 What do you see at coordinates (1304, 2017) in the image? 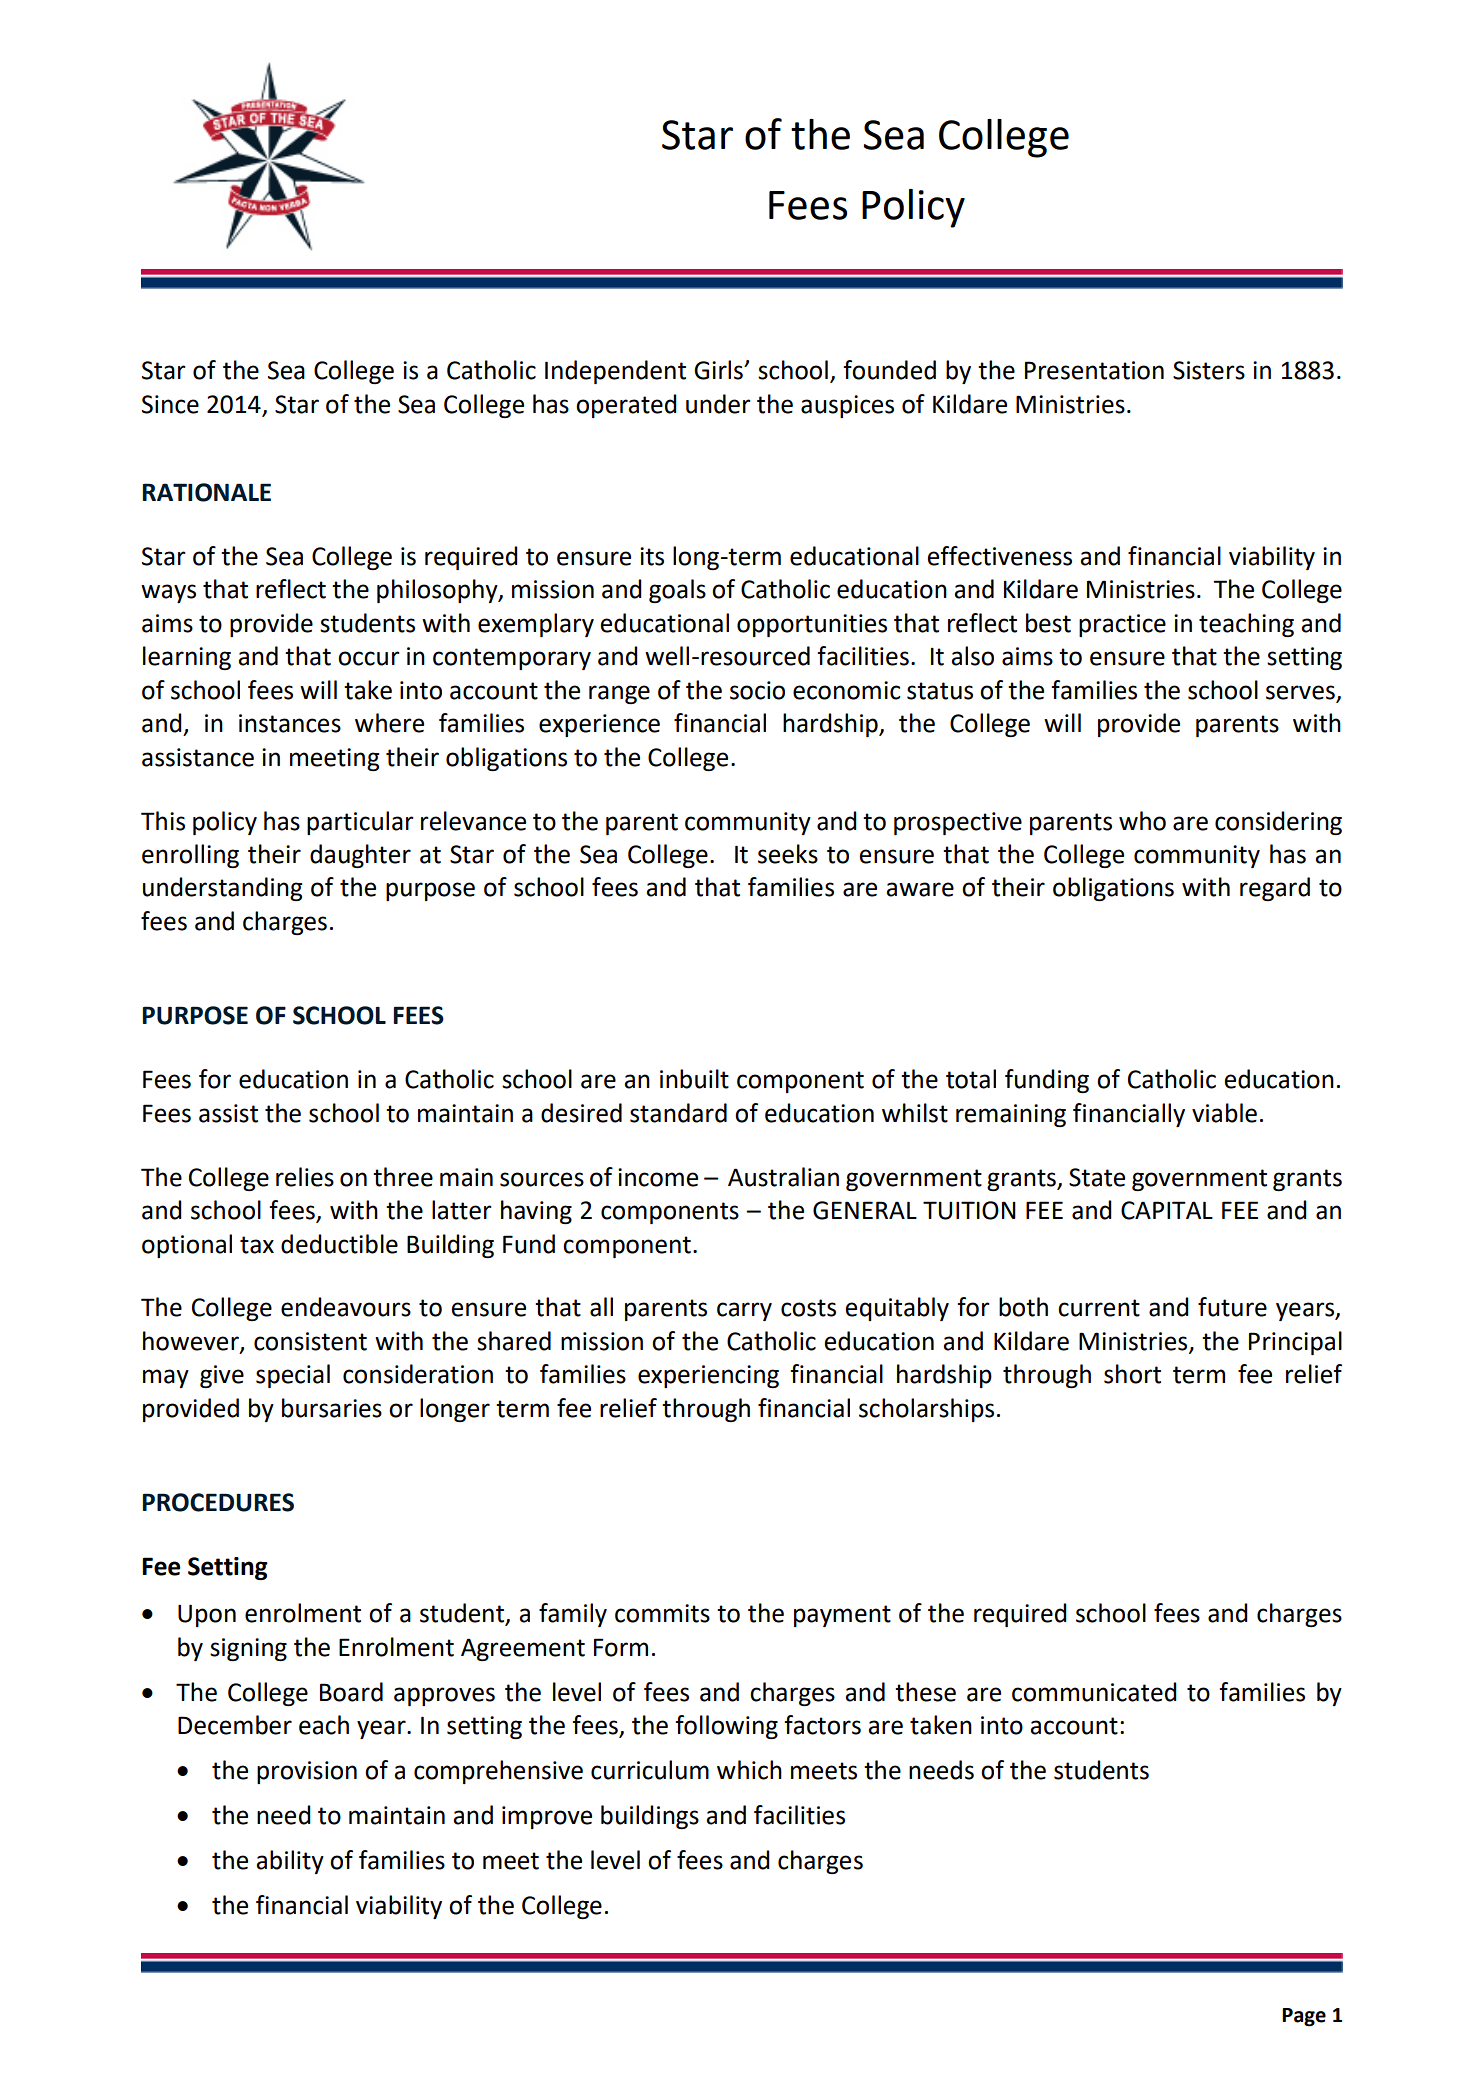
I see `Page` at bounding box center [1304, 2017].
